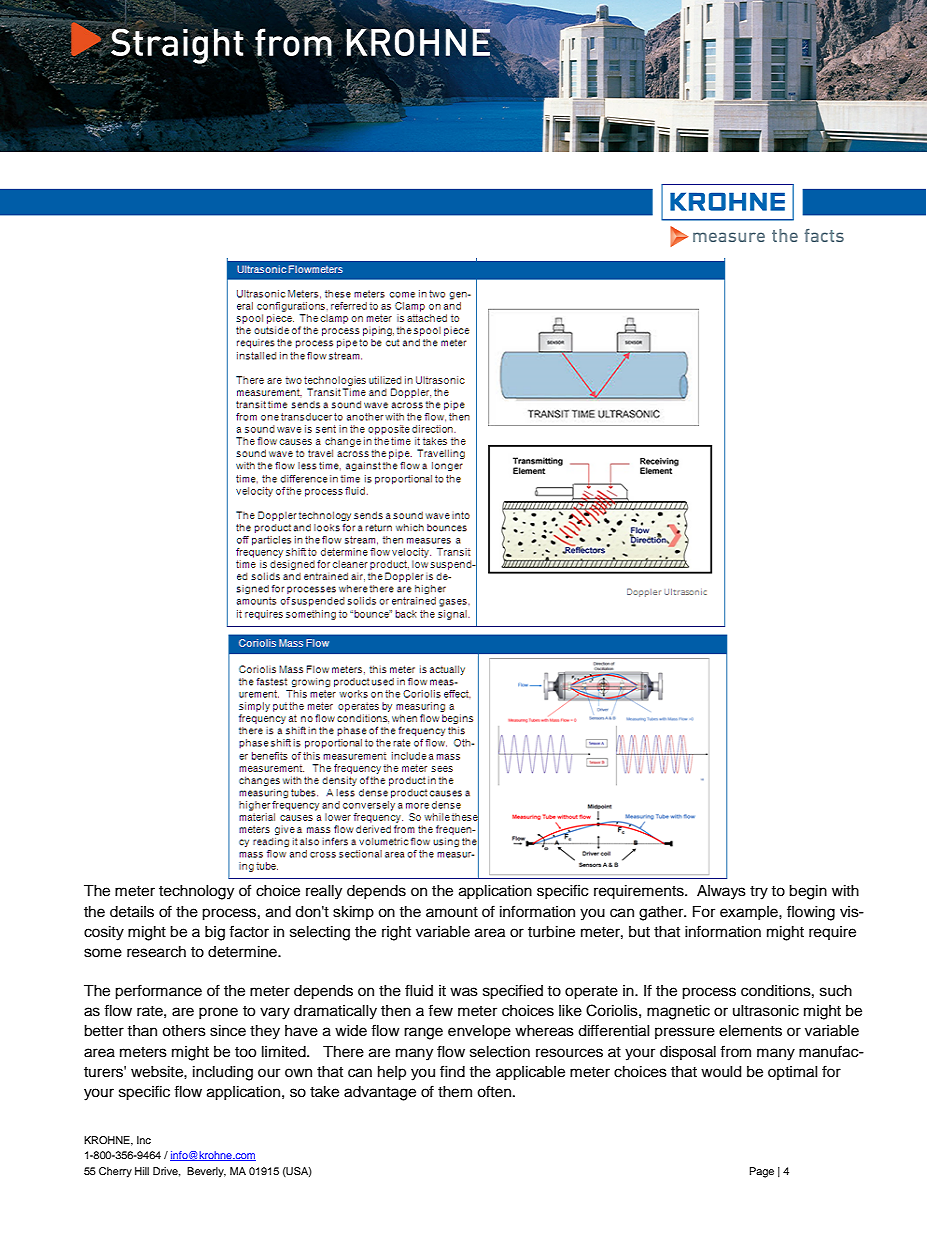 Image resolution: width=952 pixels, height=1233 pixels. What do you see at coordinates (759, 893) in the screenshot?
I see `try` at bounding box center [759, 893].
